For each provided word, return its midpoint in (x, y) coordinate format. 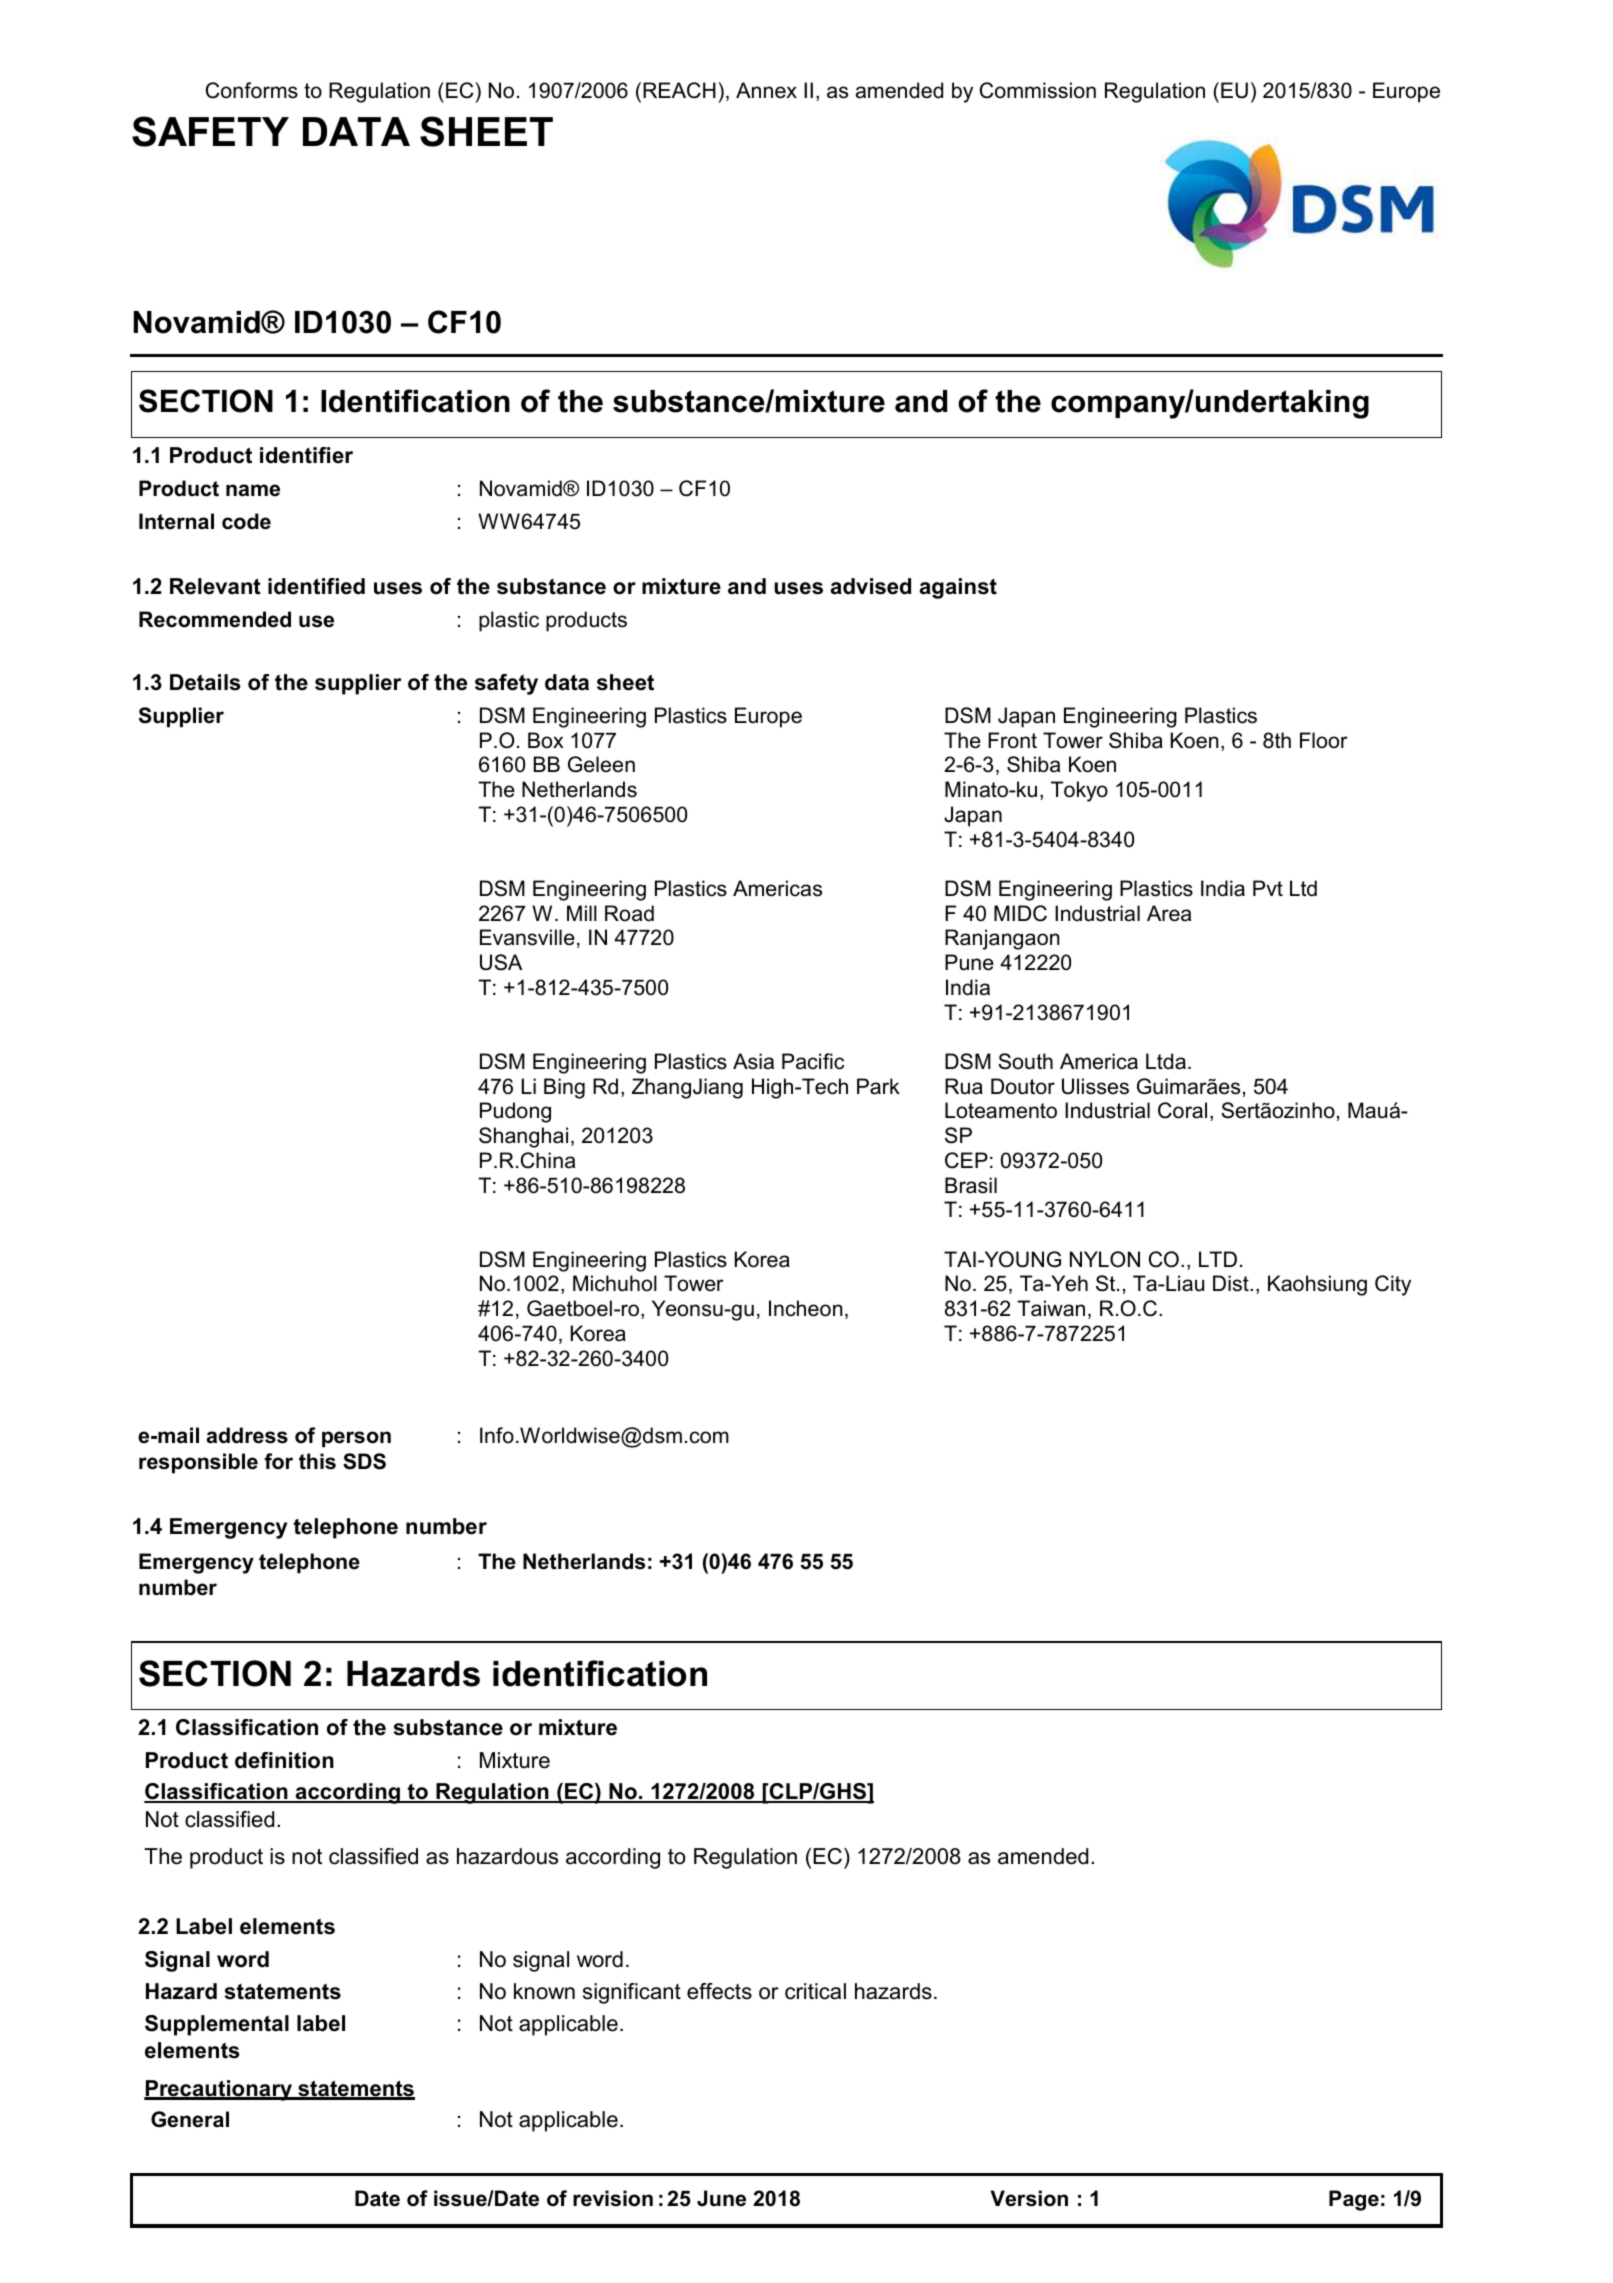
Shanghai (523, 1137)
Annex (766, 90)
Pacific (813, 1061)
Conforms (252, 90)
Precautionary (219, 2090)
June (721, 2198)
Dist (1232, 1283)
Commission (1038, 90)
